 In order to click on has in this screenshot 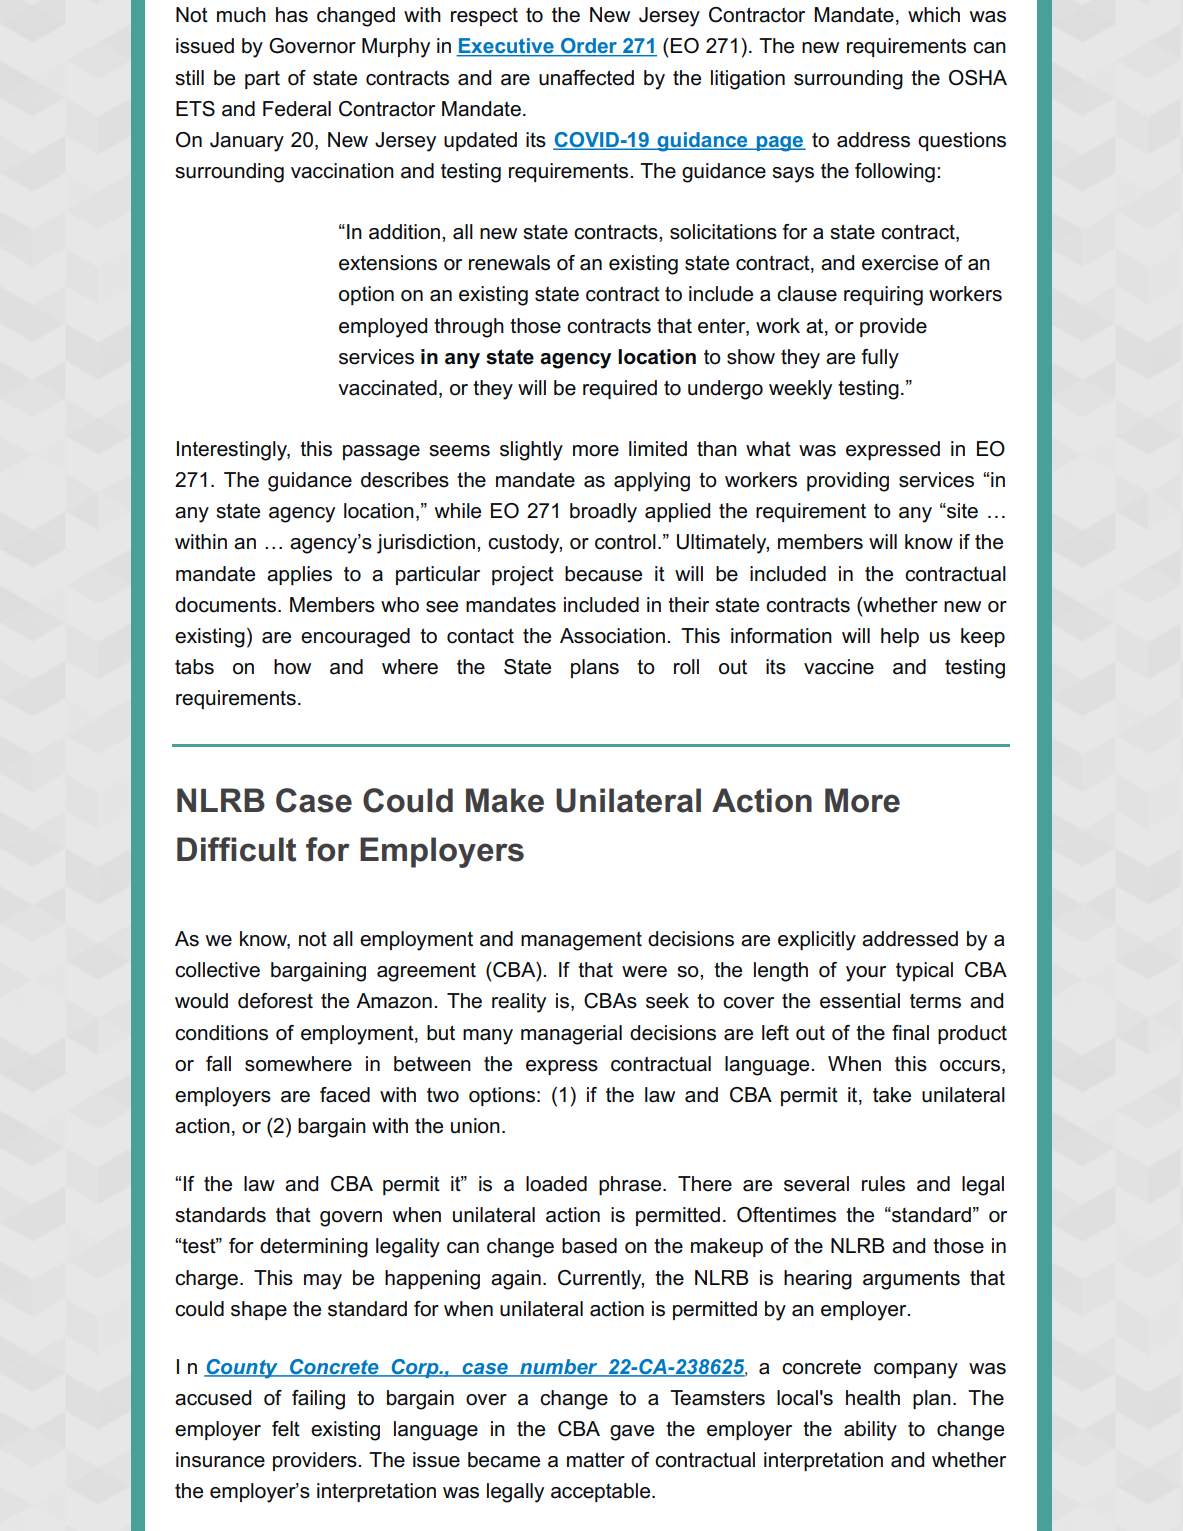, I will do `click(292, 15)`.
